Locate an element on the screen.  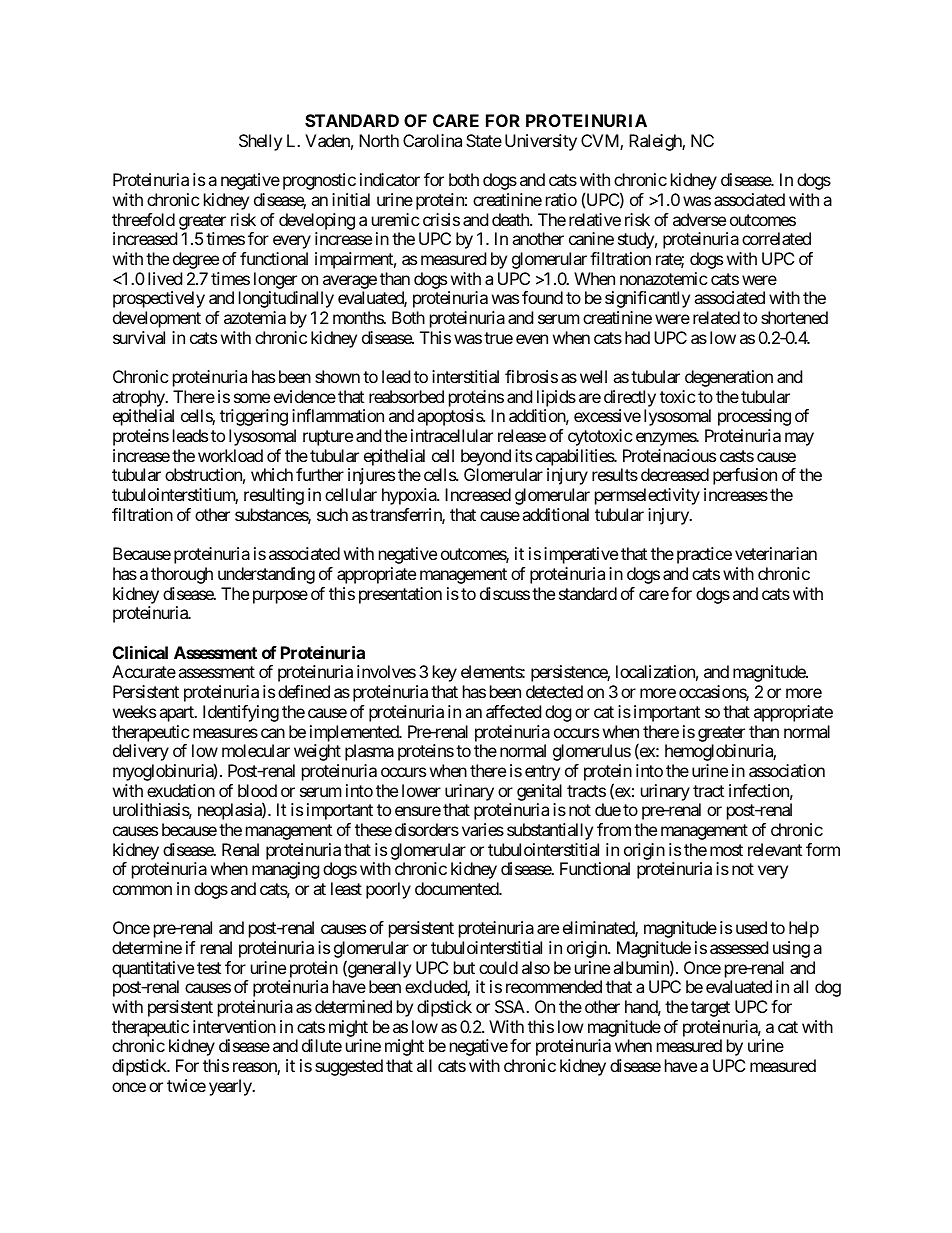
entry is located at coordinates (542, 773).
